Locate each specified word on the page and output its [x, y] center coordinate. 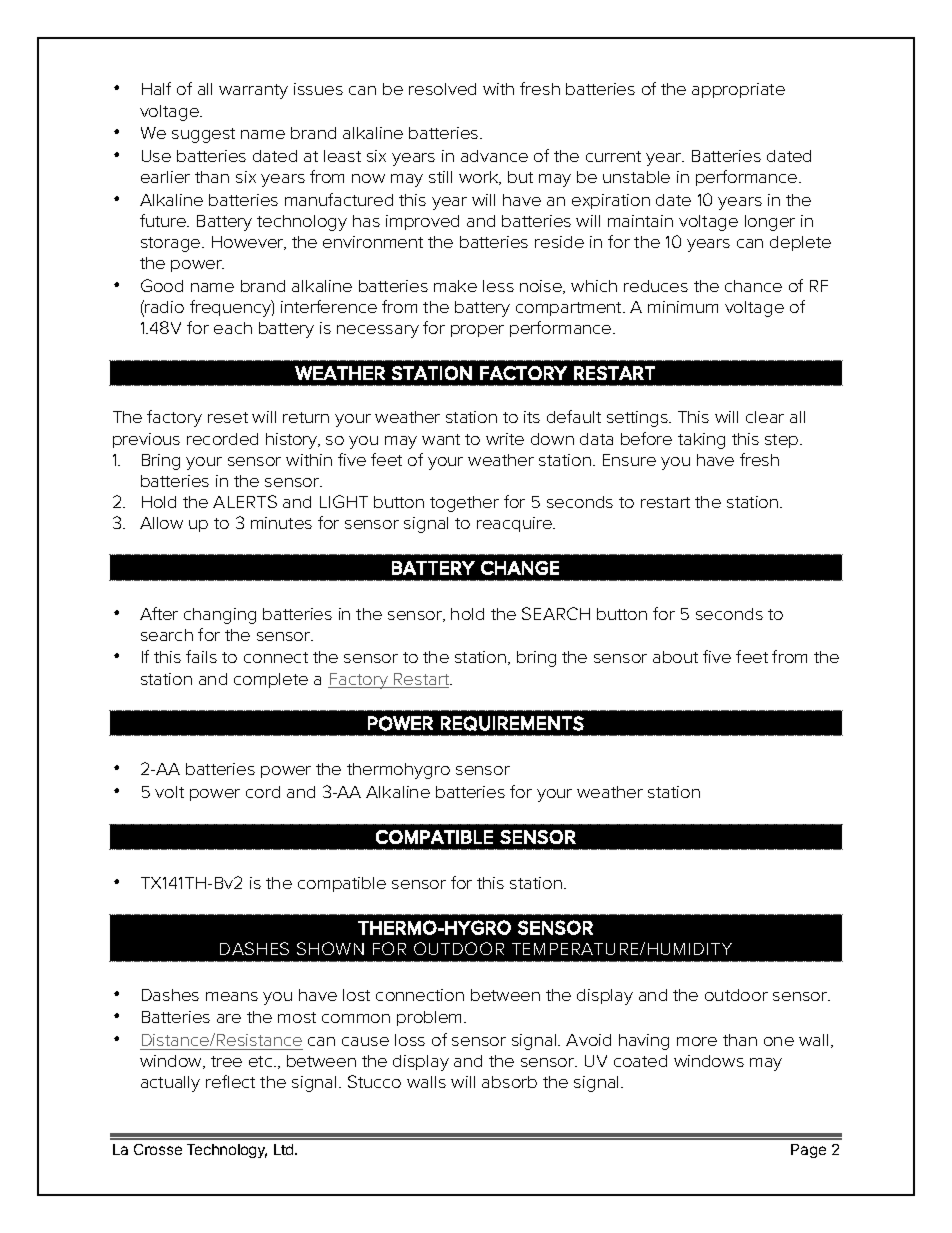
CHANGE [520, 568]
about [675, 657]
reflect [230, 1081]
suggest [203, 135]
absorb [509, 1082]
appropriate [738, 90]
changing [220, 616]
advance [494, 156]
